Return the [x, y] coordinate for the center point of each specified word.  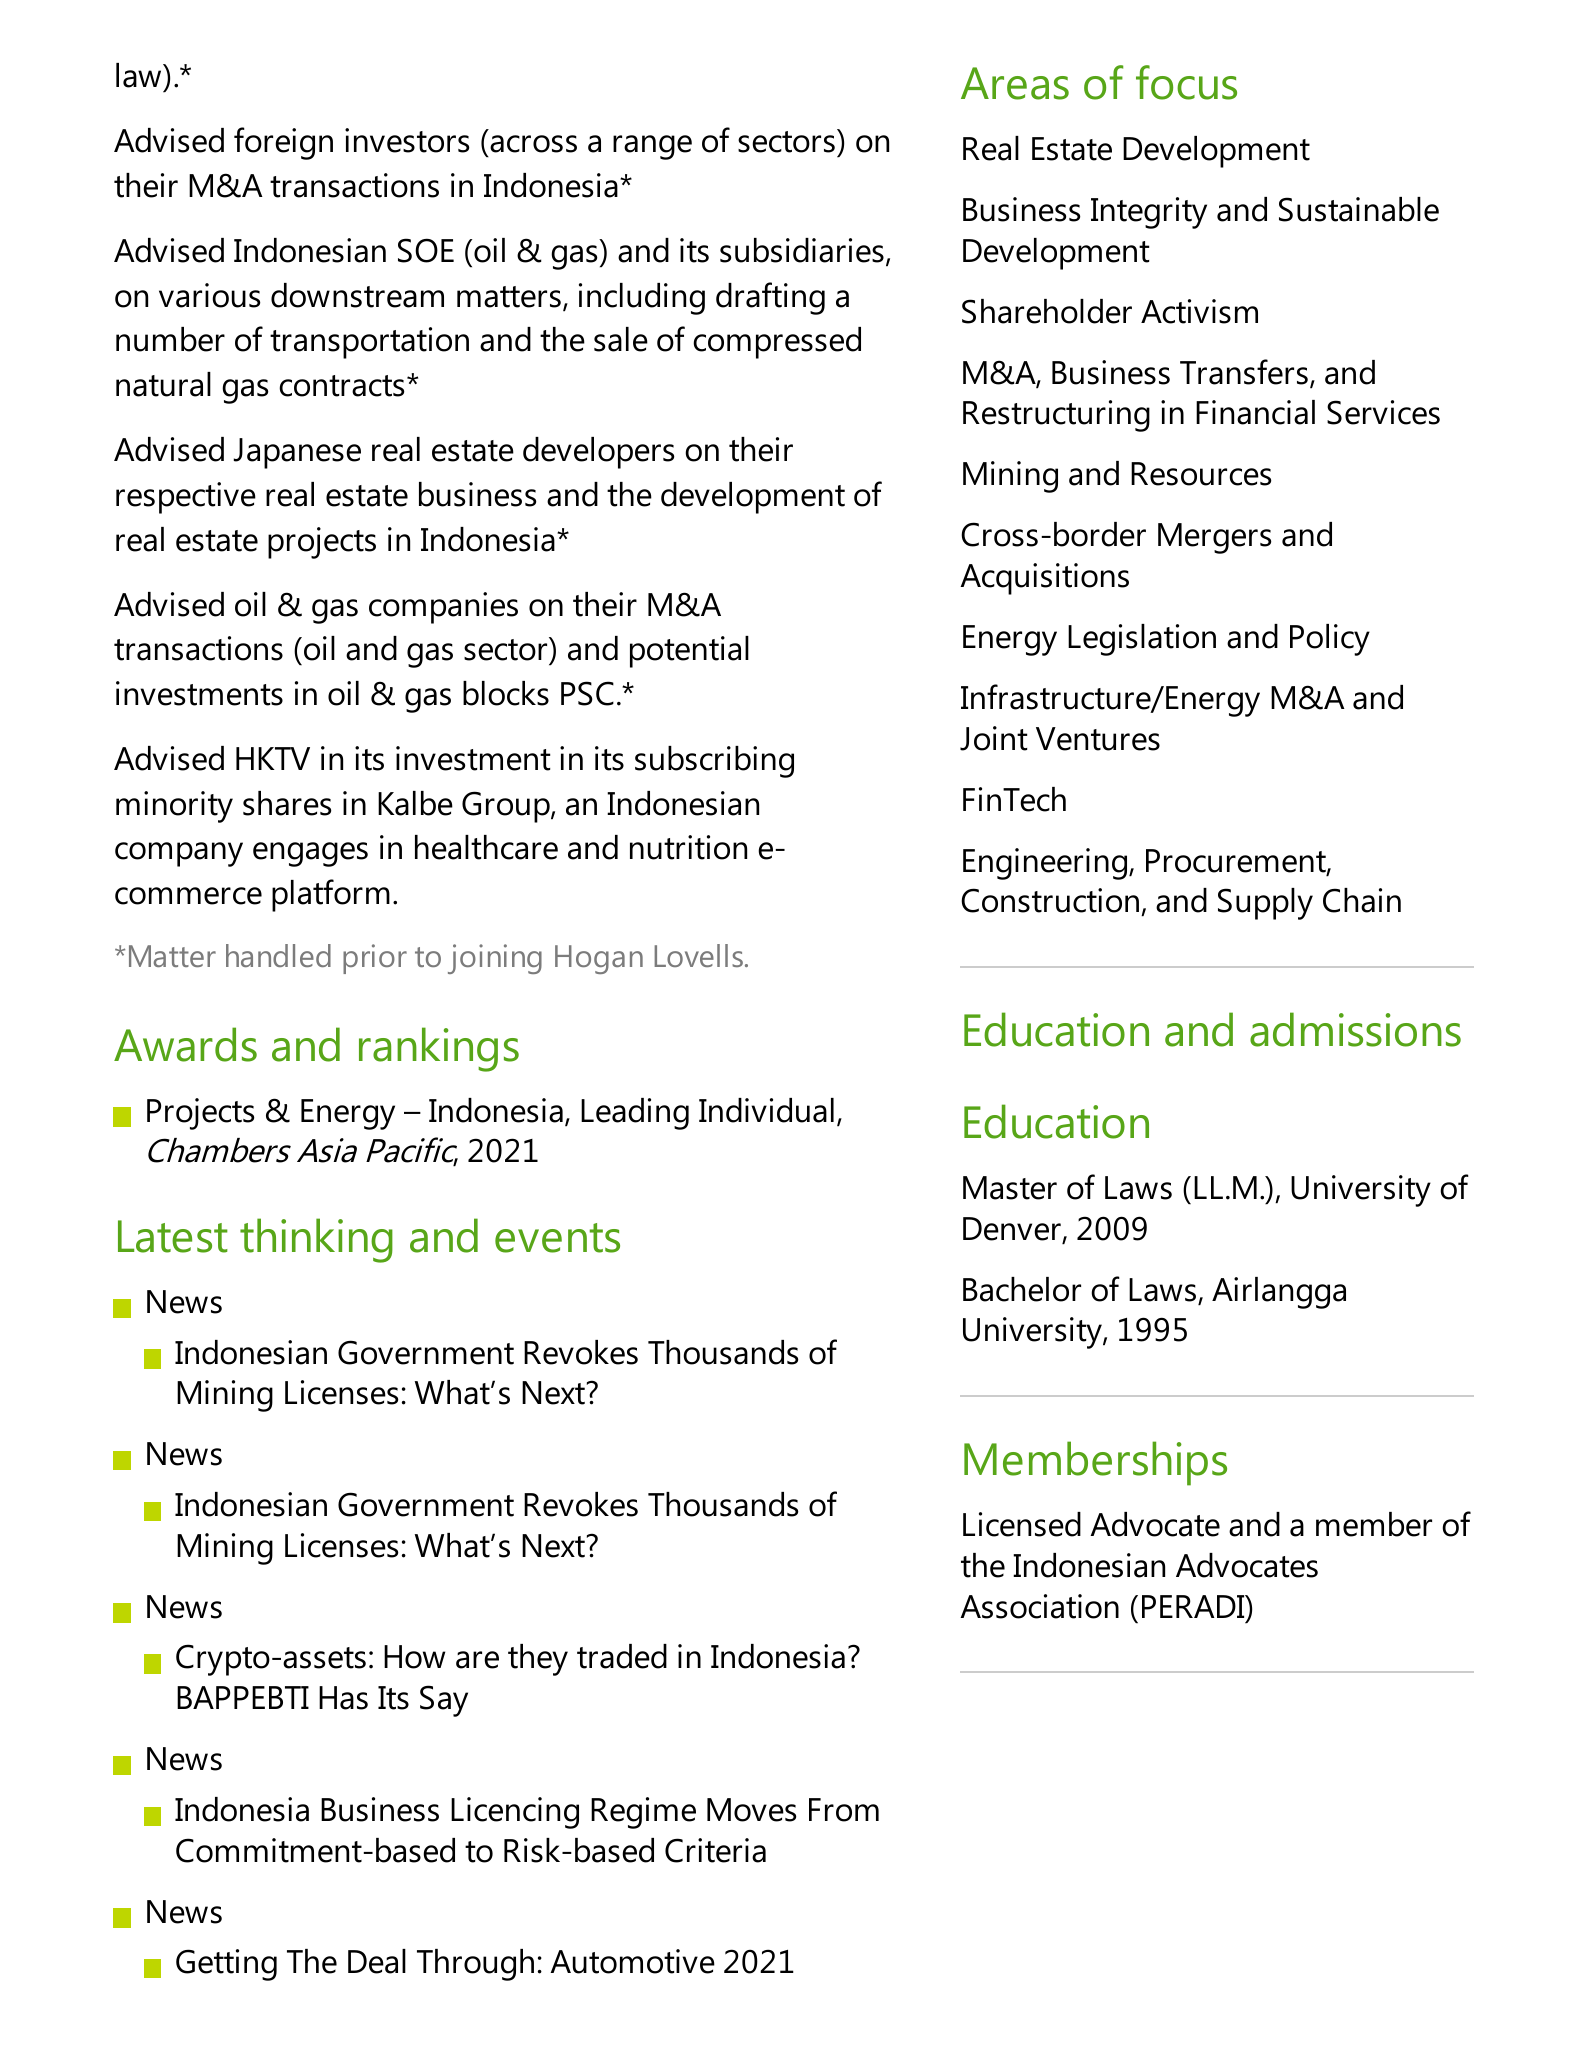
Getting [226, 1965]
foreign [283, 143]
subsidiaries [802, 250]
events [557, 1238]
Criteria [715, 1850]
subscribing [714, 762]
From [844, 1810]
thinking [316, 1240]
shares [287, 803]
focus [1186, 82]
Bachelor [1022, 1289]
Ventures [1098, 739]
